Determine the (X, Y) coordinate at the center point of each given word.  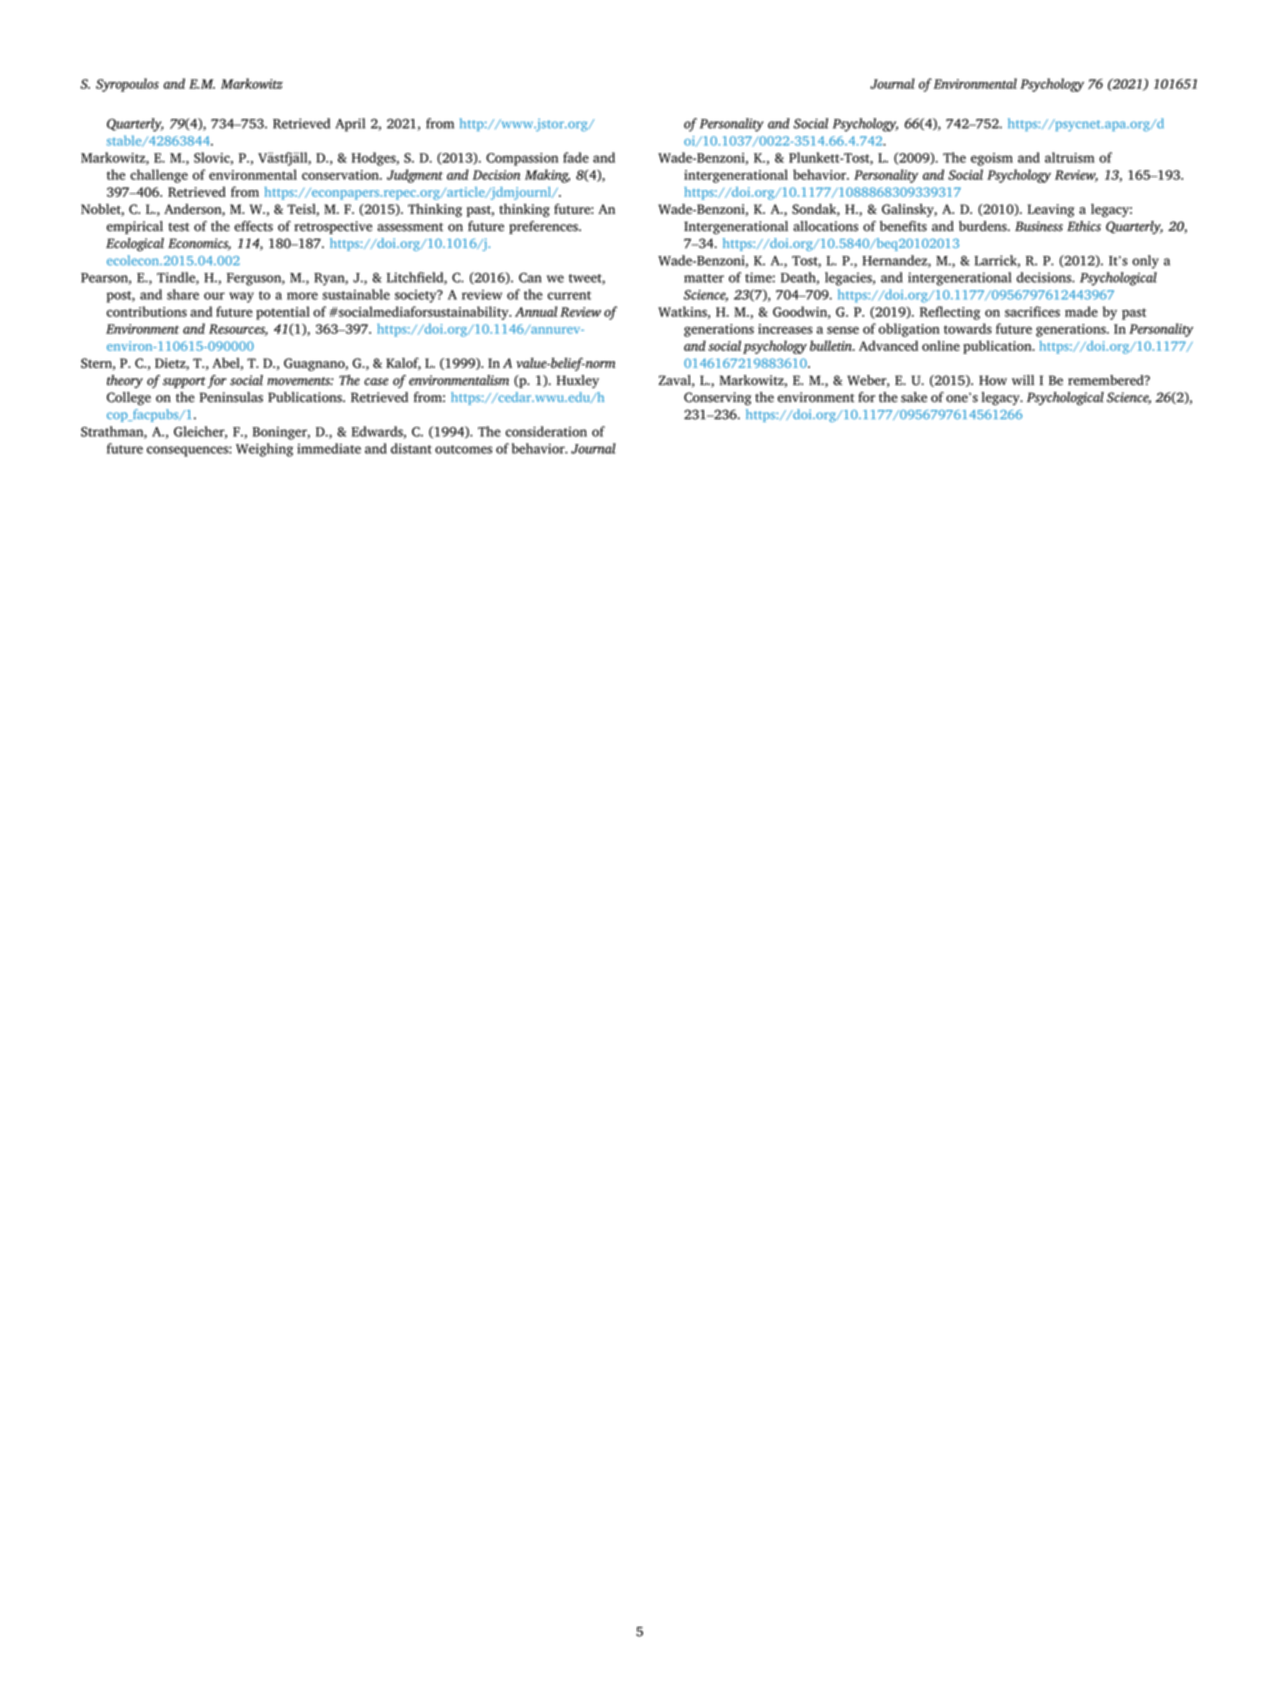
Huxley (578, 381)
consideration (546, 431)
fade (576, 157)
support (184, 382)
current (569, 295)
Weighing (264, 450)
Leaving (1050, 210)
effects (253, 226)
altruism (1070, 157)
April (350, 125)
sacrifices (1032, 311)
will (1023, 380)
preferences (544, 227)
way (241, 297)
